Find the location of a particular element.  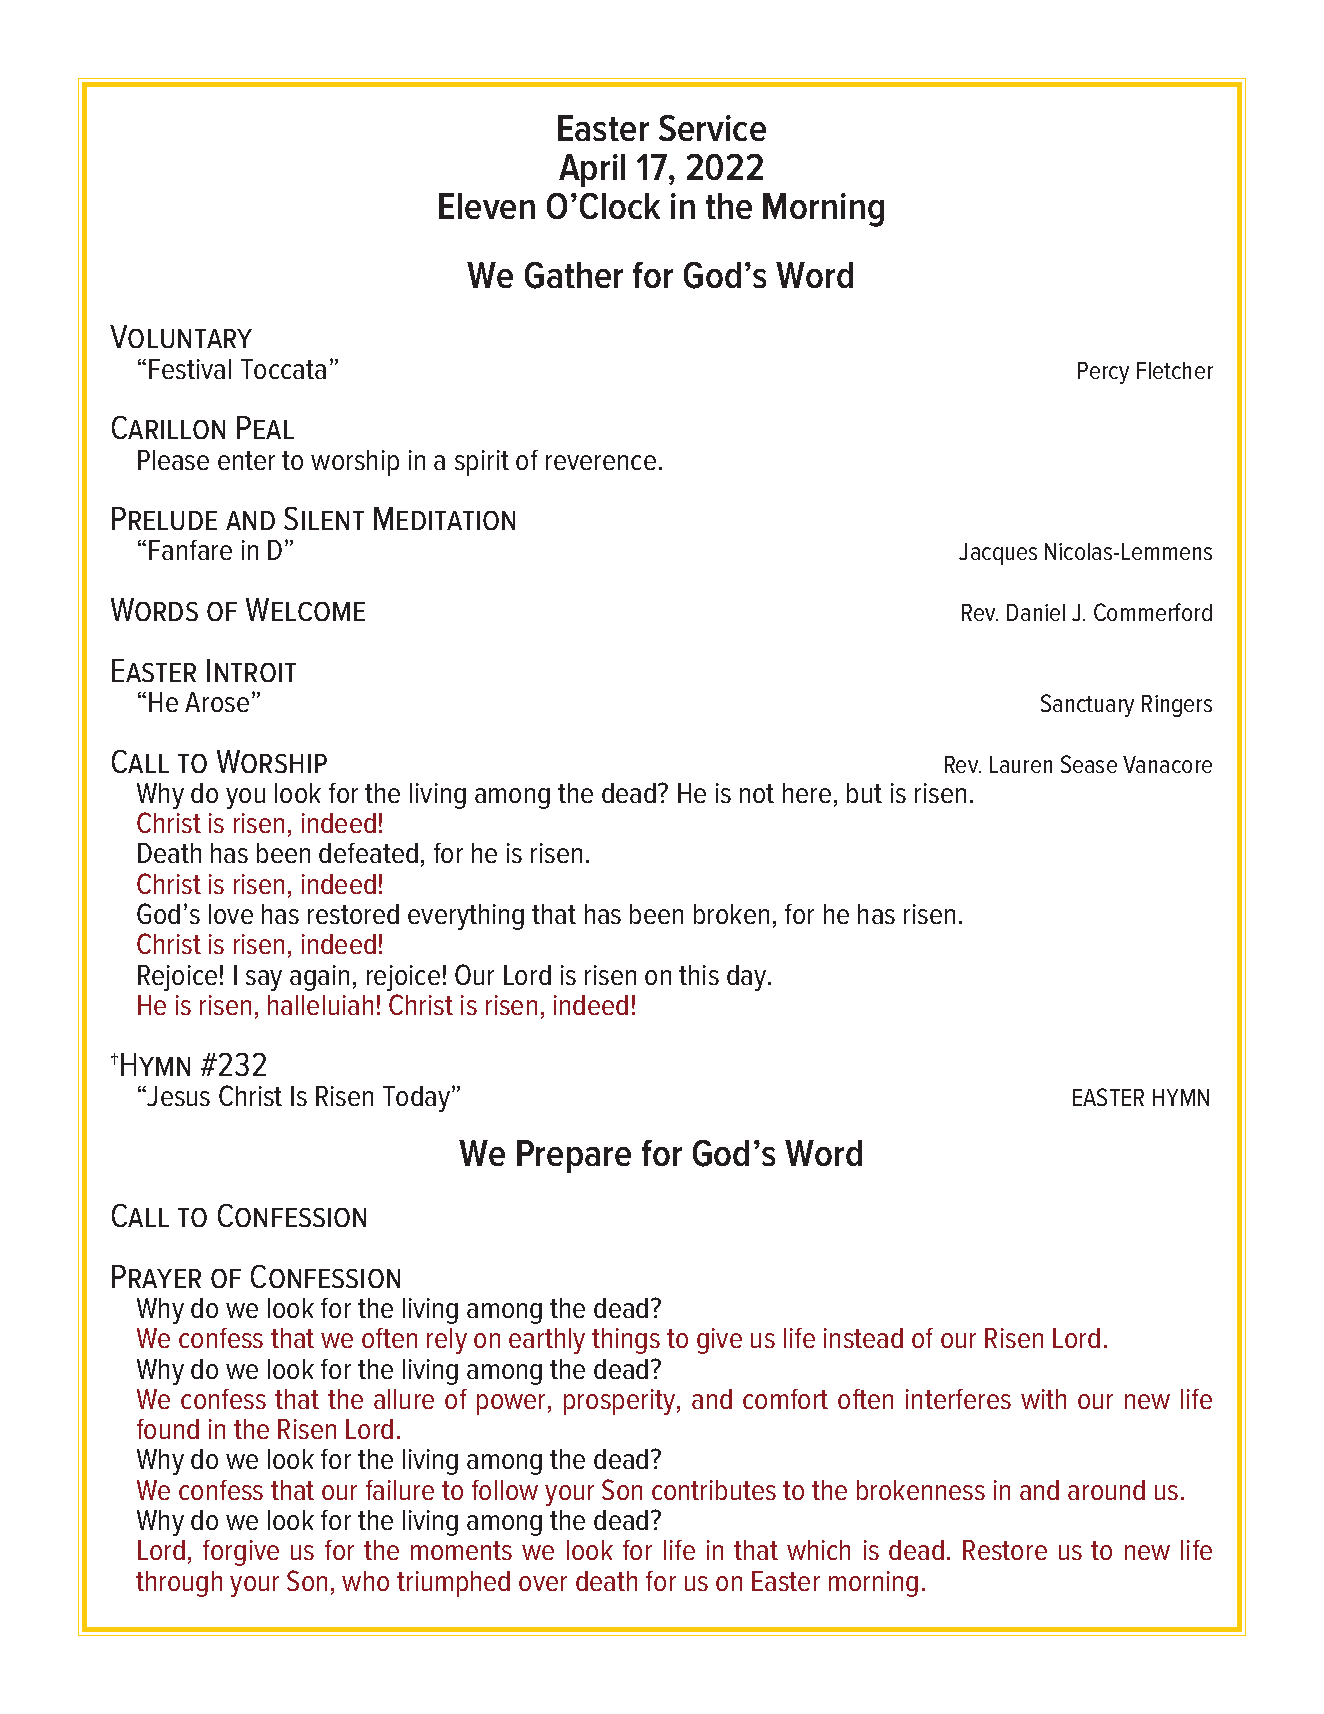

Silent is located at coordinates (324, 518).
